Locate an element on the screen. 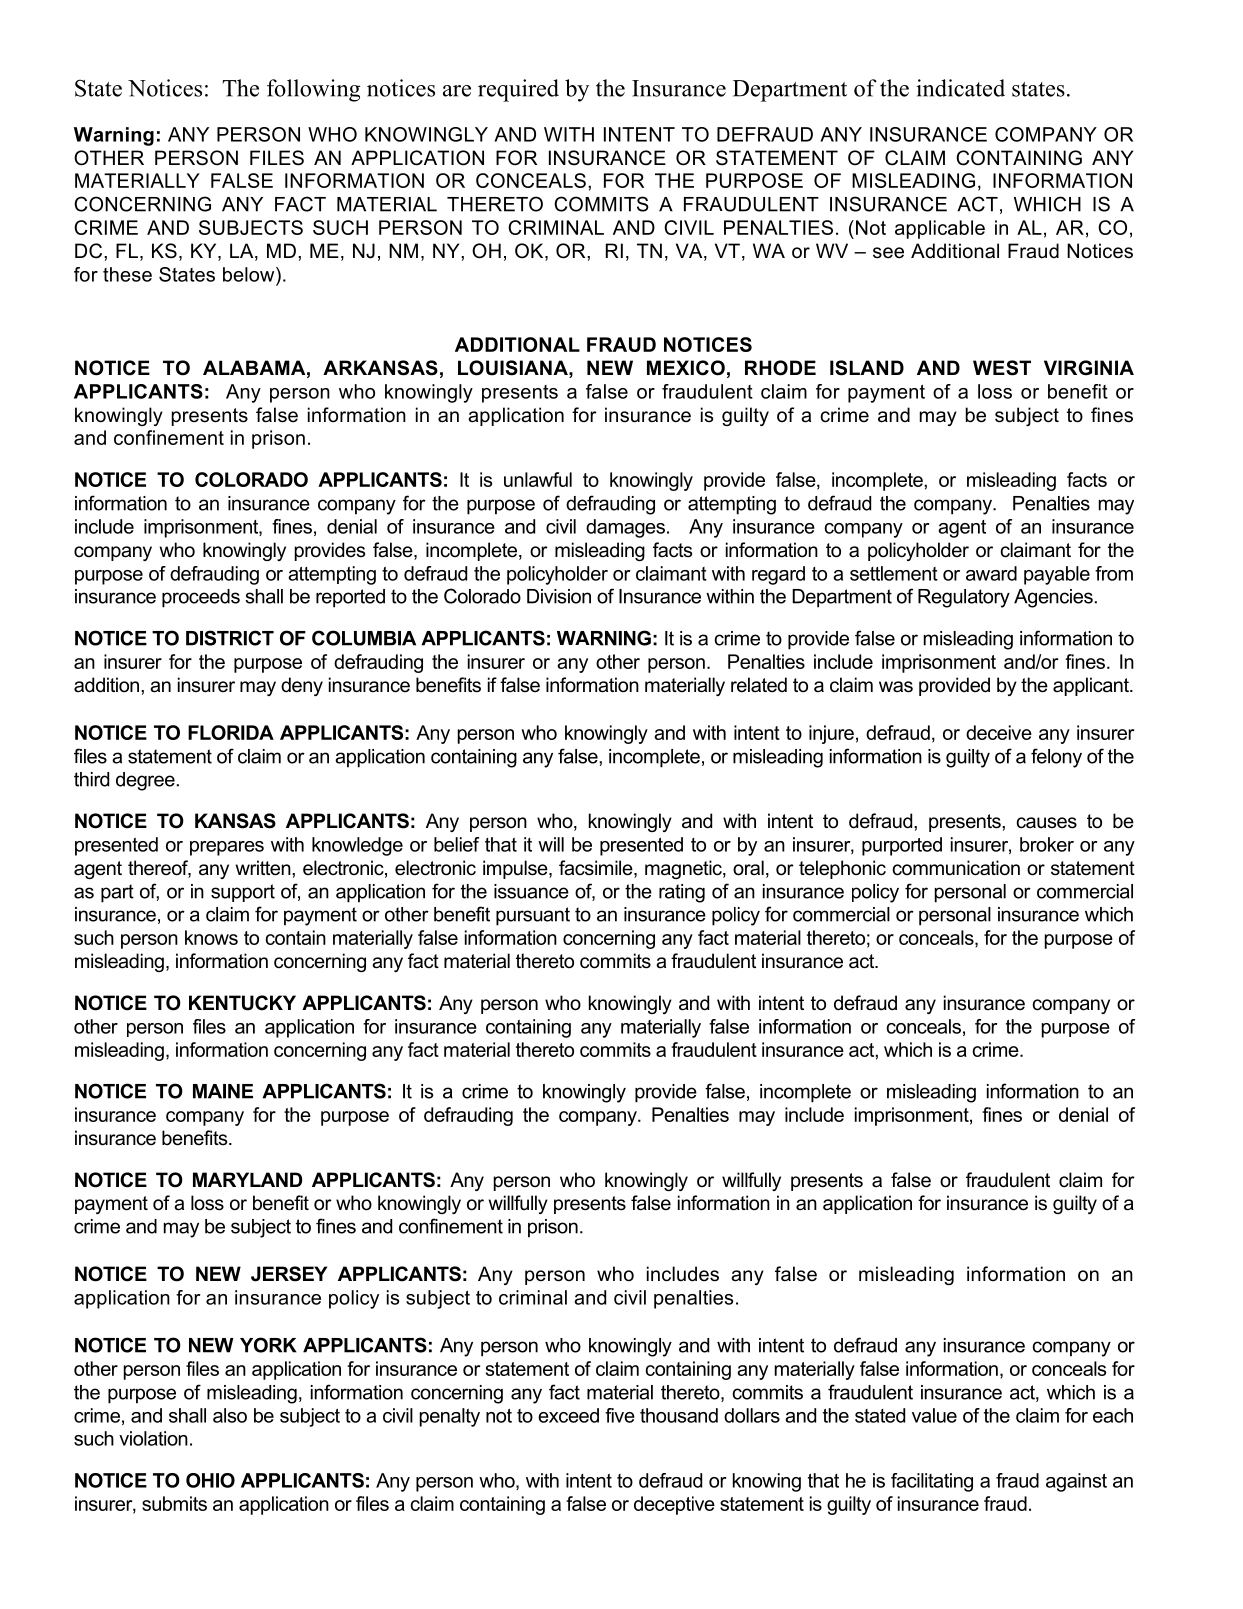 This screenshot has width=1243, height=1609. proceeds is located at coordinates (201, 598).
